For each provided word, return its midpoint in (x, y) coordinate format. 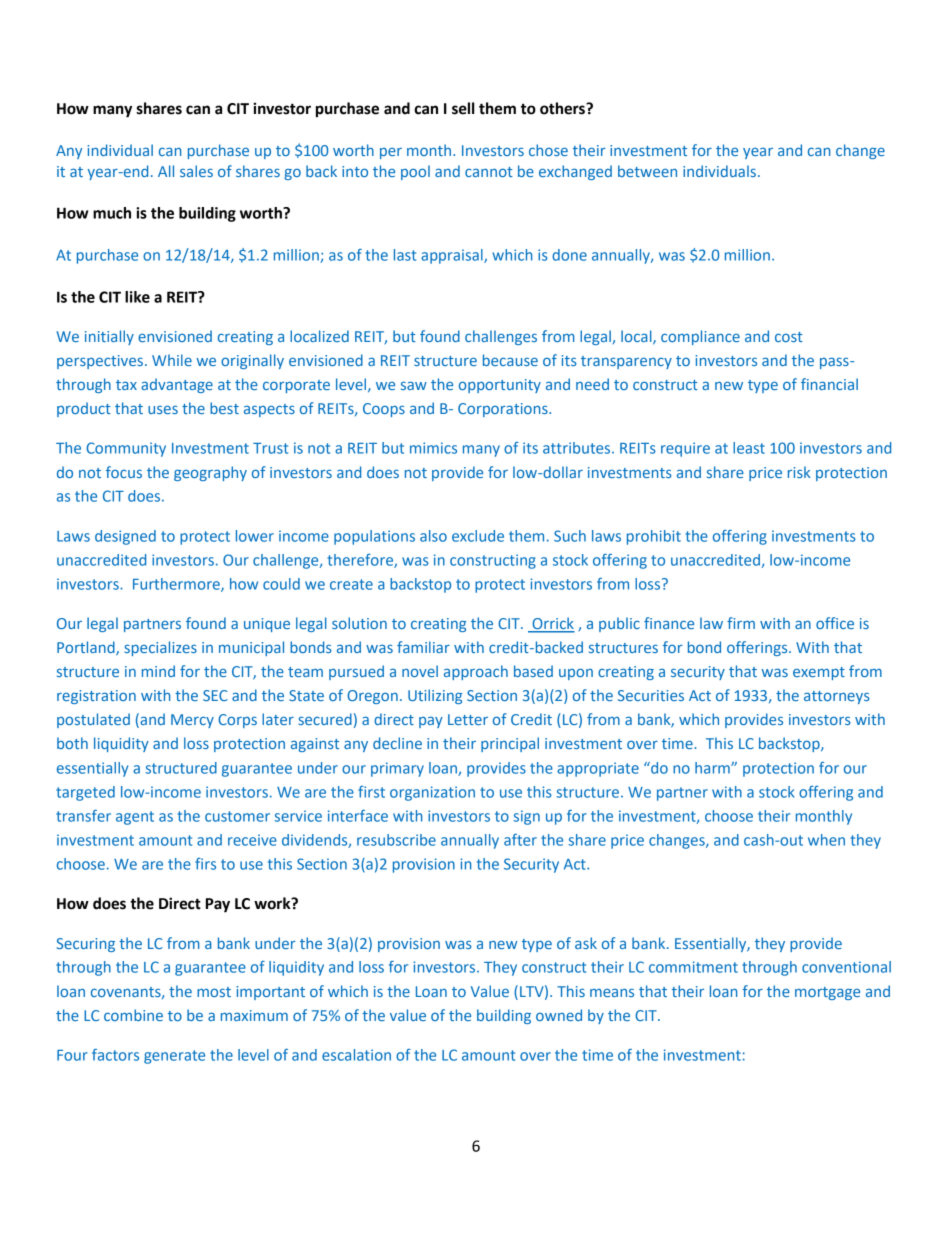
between (647, 171)
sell (463, 108)
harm (713, 768)
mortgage (827, 993)
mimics (433, 448)
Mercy (192, 721)
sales (196, 171)
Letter (468, 719)
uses (163, 409)
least (749, 448)
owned (559, 1015)
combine (133, 1015)
